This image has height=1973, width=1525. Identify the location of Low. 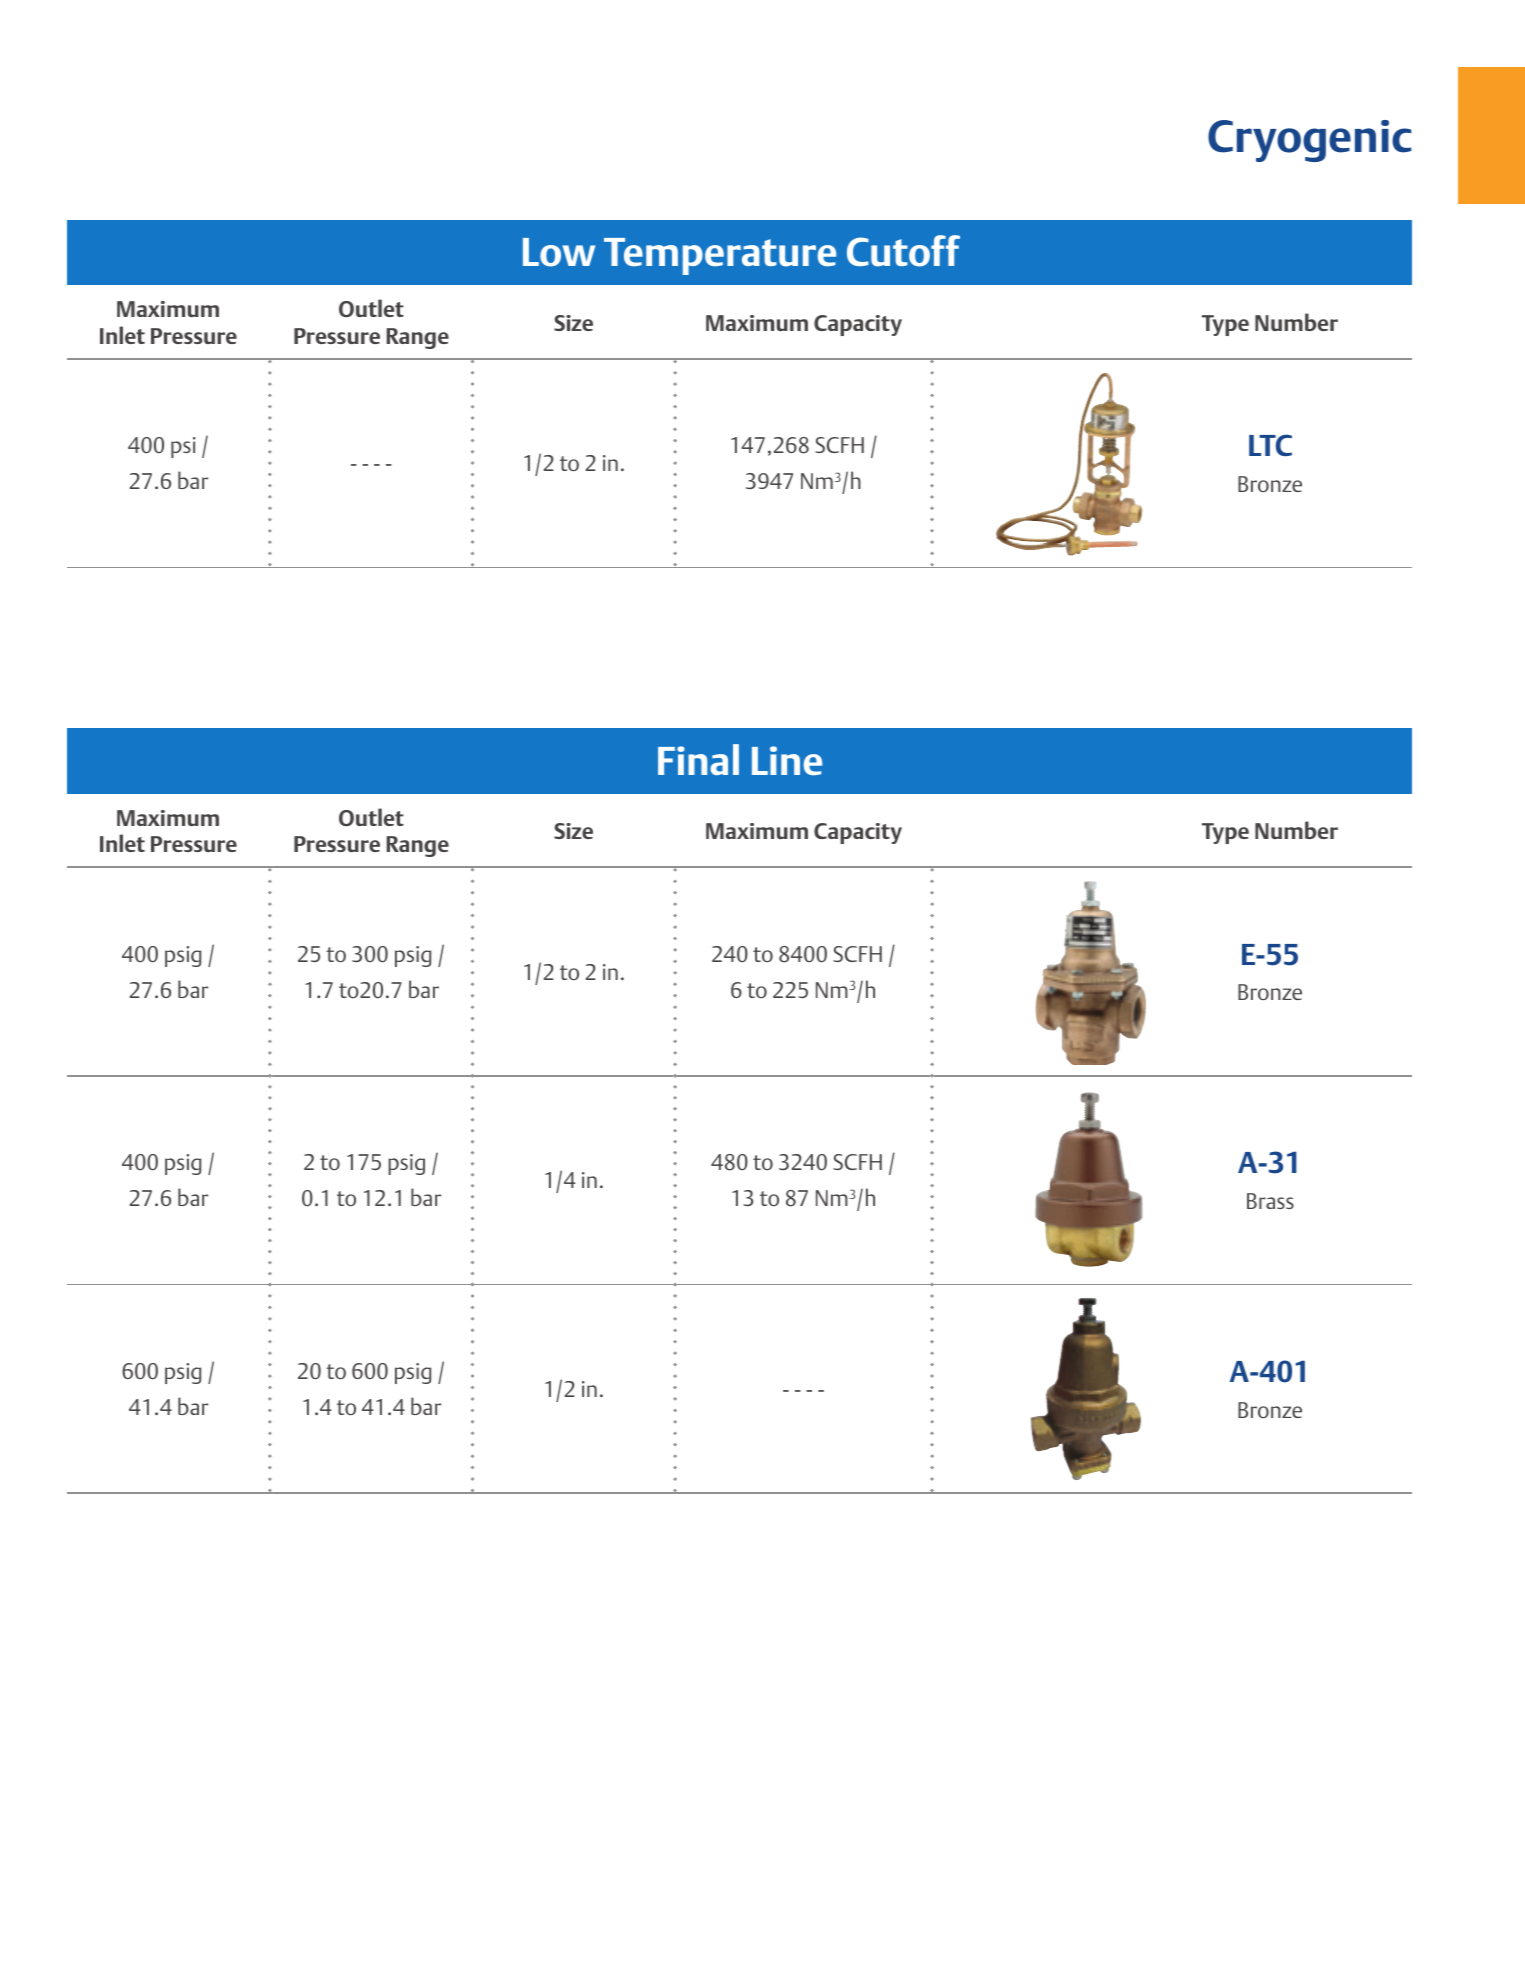
(559, 252).
